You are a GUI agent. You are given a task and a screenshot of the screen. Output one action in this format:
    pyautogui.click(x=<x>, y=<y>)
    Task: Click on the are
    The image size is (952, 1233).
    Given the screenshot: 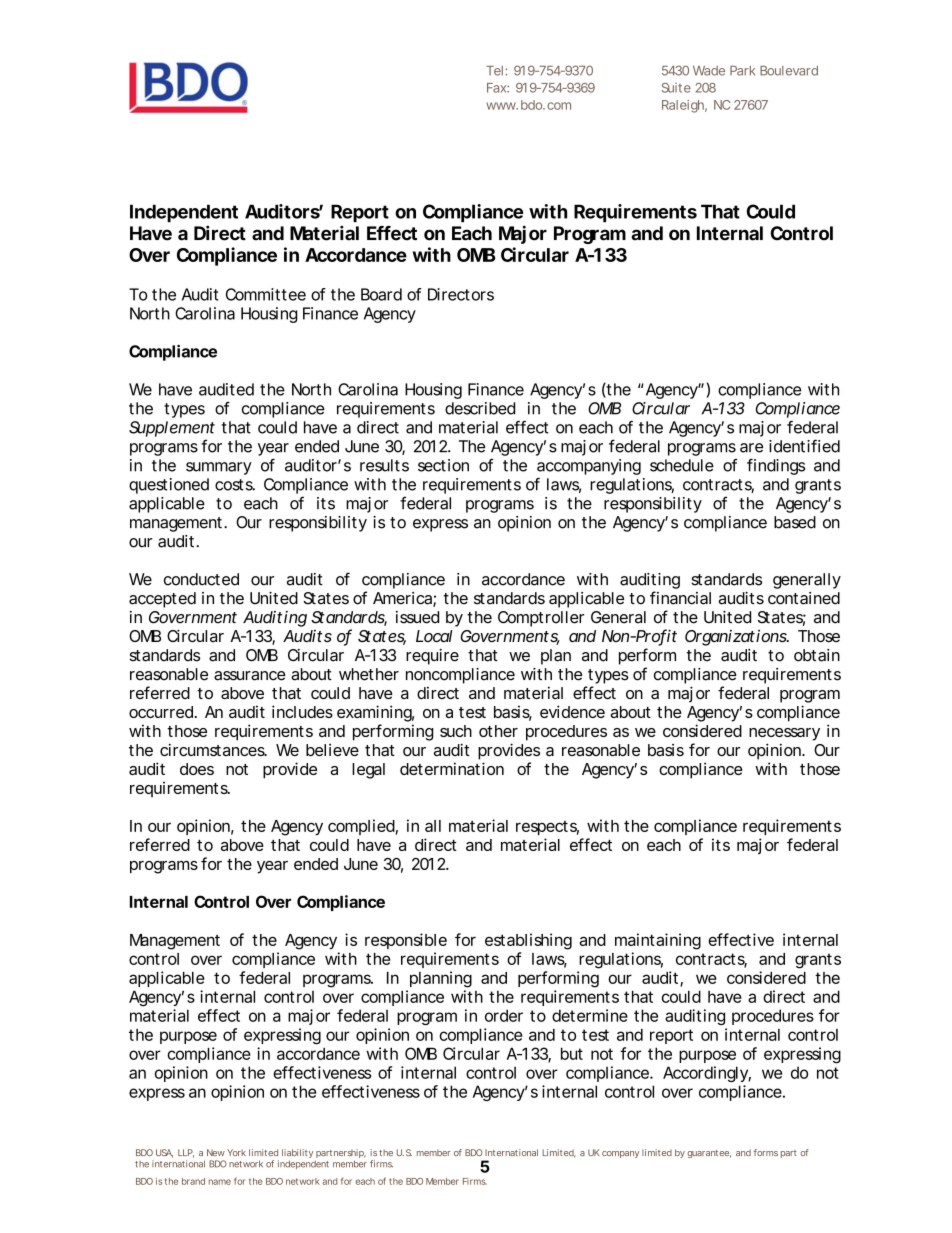 What is the action you would take?
    pyautogui.click(x=751, y=448)
